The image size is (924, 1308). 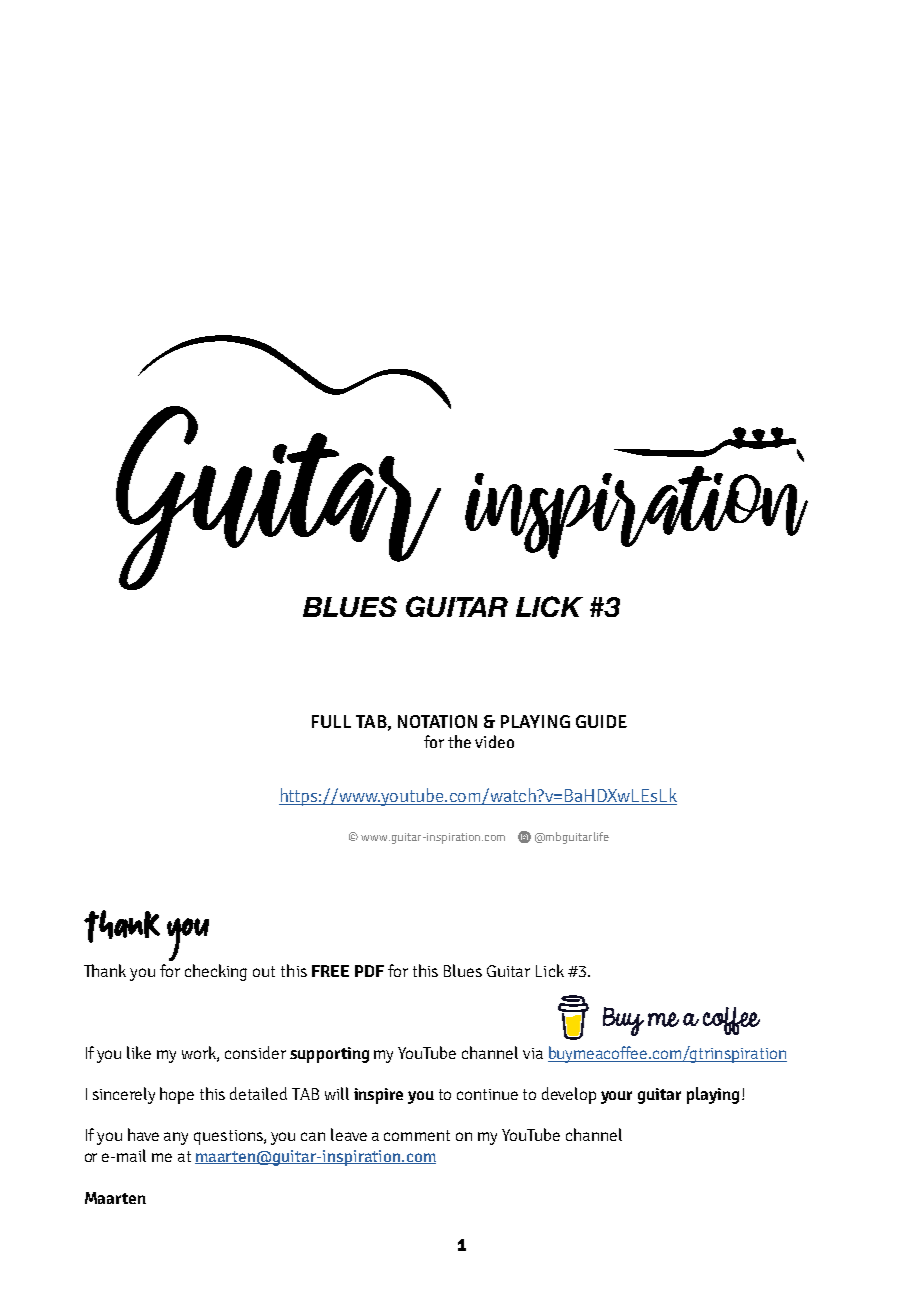 What do you see at coordinates (437, 721) in the screenshot?
I see `NOTATION` at bounding box center [437, 721].
